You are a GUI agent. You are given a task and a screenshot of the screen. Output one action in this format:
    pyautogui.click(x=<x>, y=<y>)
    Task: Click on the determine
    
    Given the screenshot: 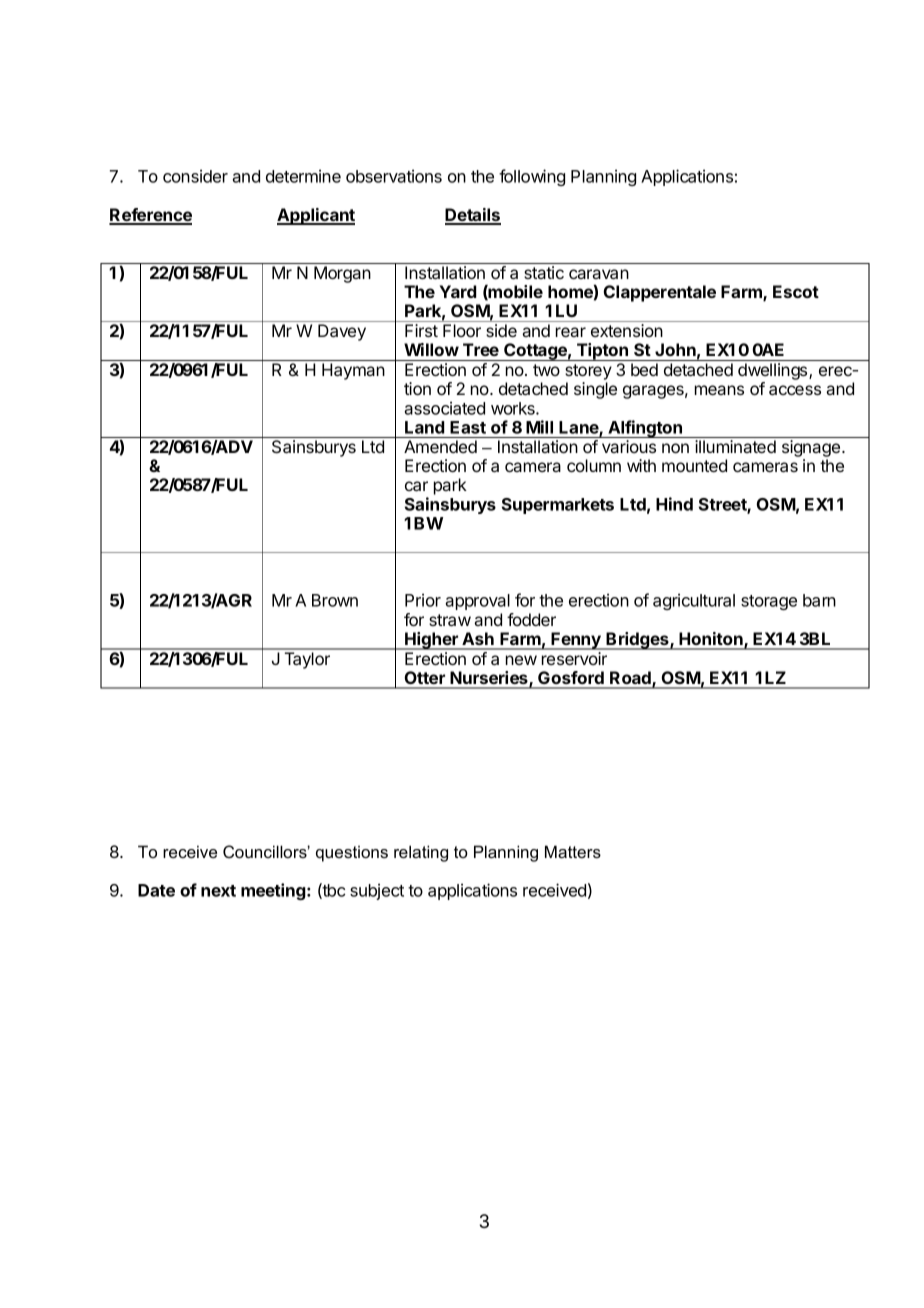 What is the action you would take?
    pyautogui.click(x=303, y=176)
